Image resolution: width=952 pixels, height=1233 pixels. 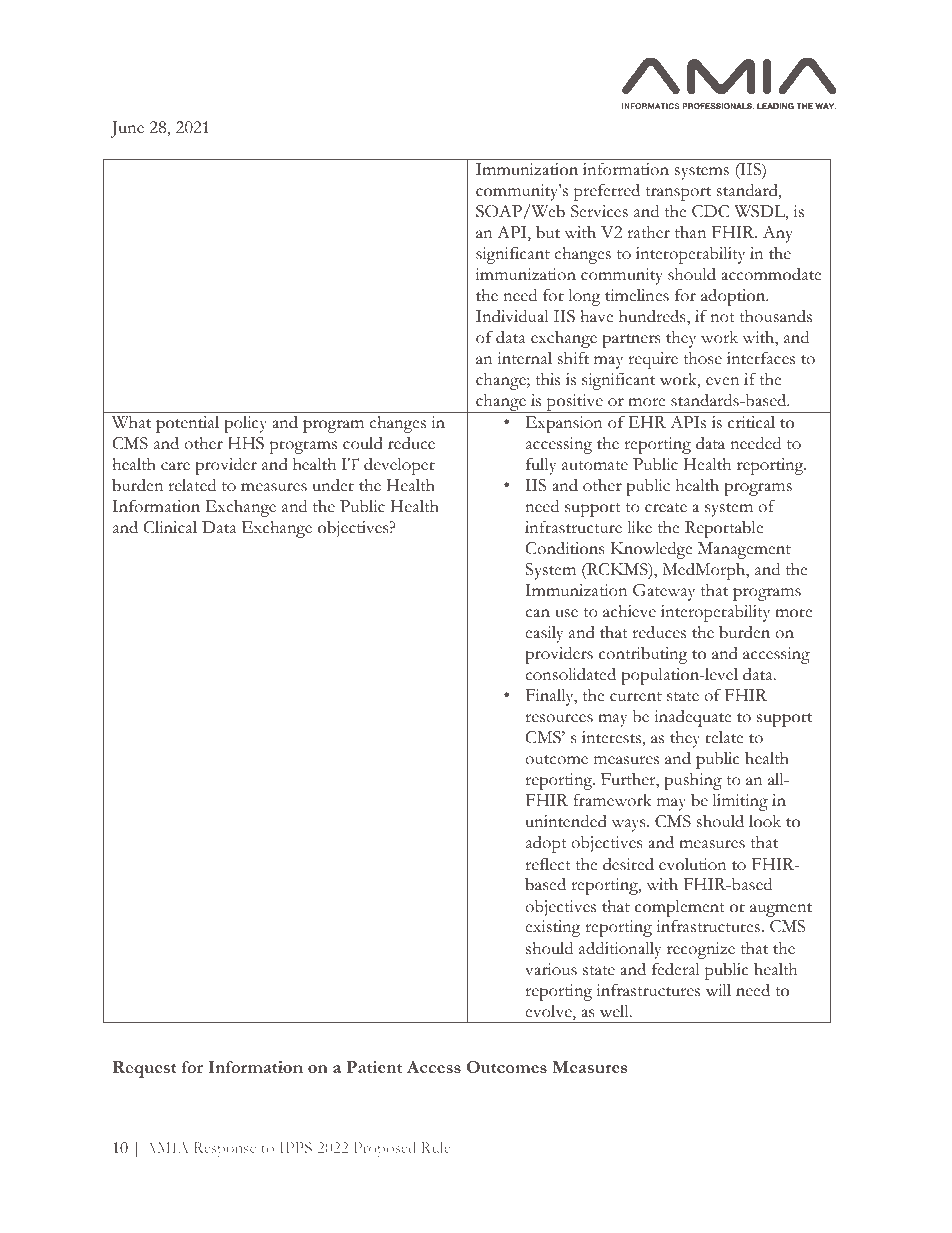 I want to click on Rule, so click(x=435, y=1147).
